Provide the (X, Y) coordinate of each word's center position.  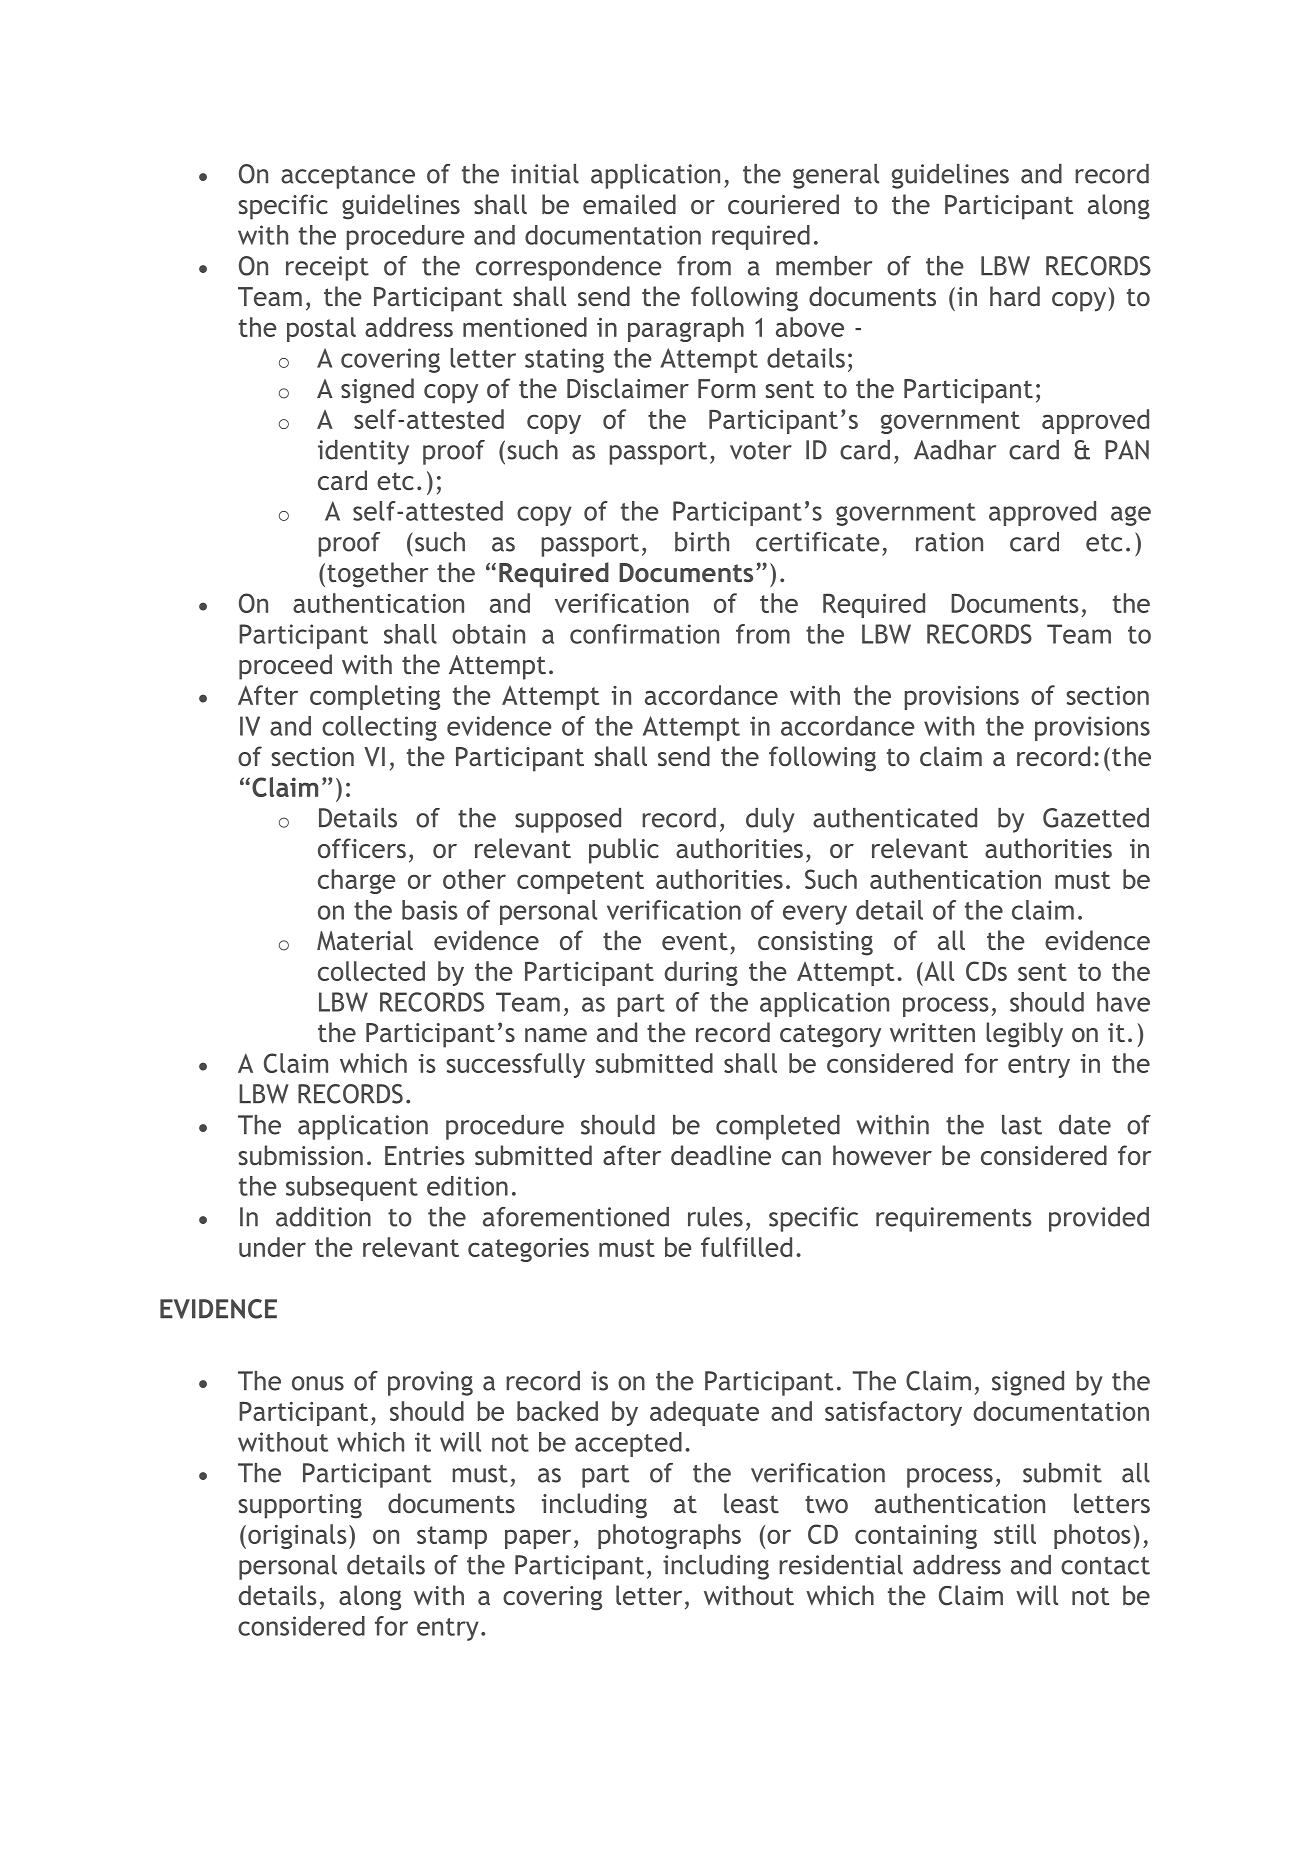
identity (363, 452)
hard (1015, 296)
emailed (629, 204)
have (1123, 1002)
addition (323, 1217)
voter (761, 451)
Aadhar (955, 450)
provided (1099, 1219)
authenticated (895, 818)
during (701, 973)
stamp (452, 1537)
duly (770, 820)
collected (371, 971)
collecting (379, 728)
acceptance (348, 177)
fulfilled (746, 1247)
